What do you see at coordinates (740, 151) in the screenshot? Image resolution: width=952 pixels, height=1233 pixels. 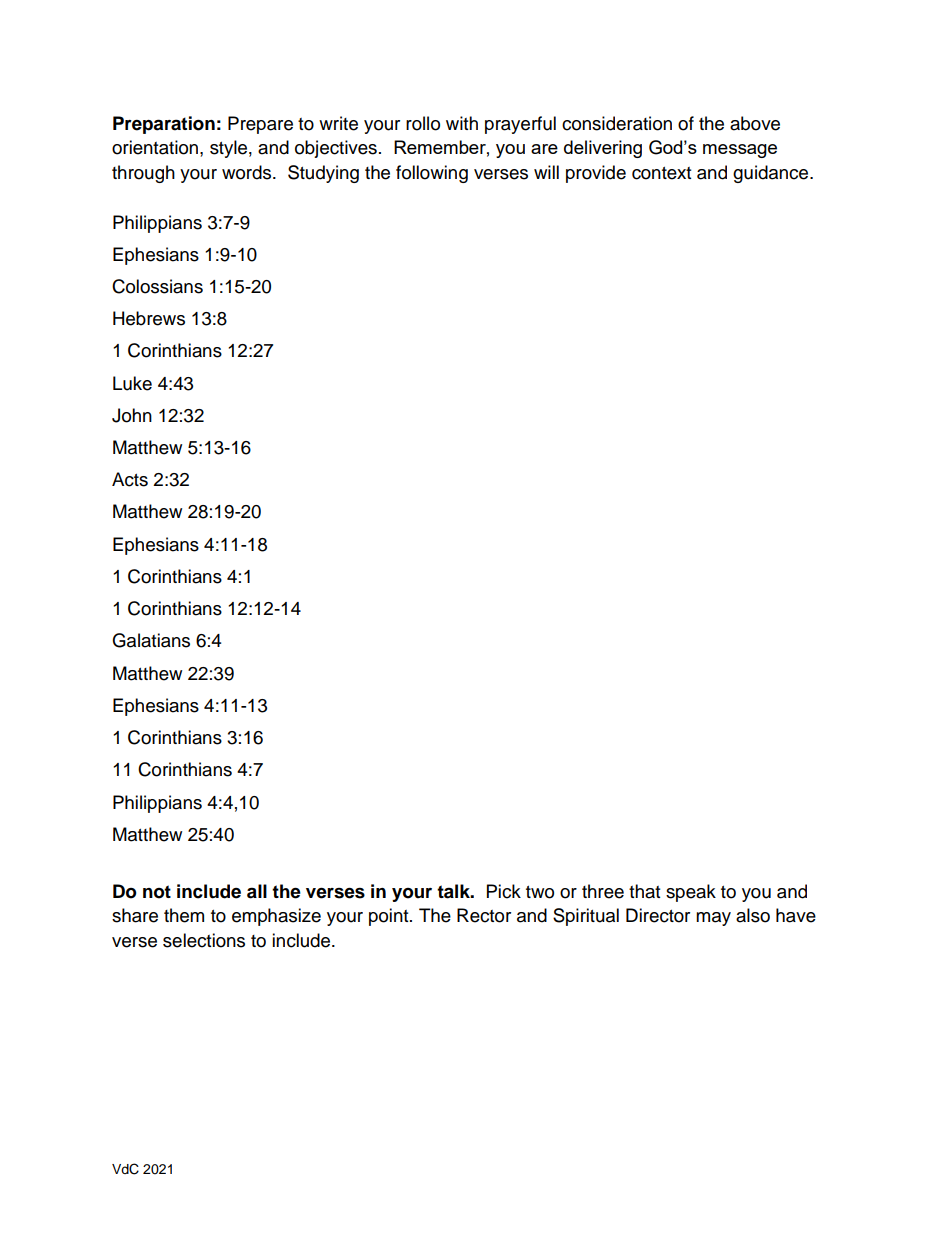 I see `message` at bounding box center [740, 151].
